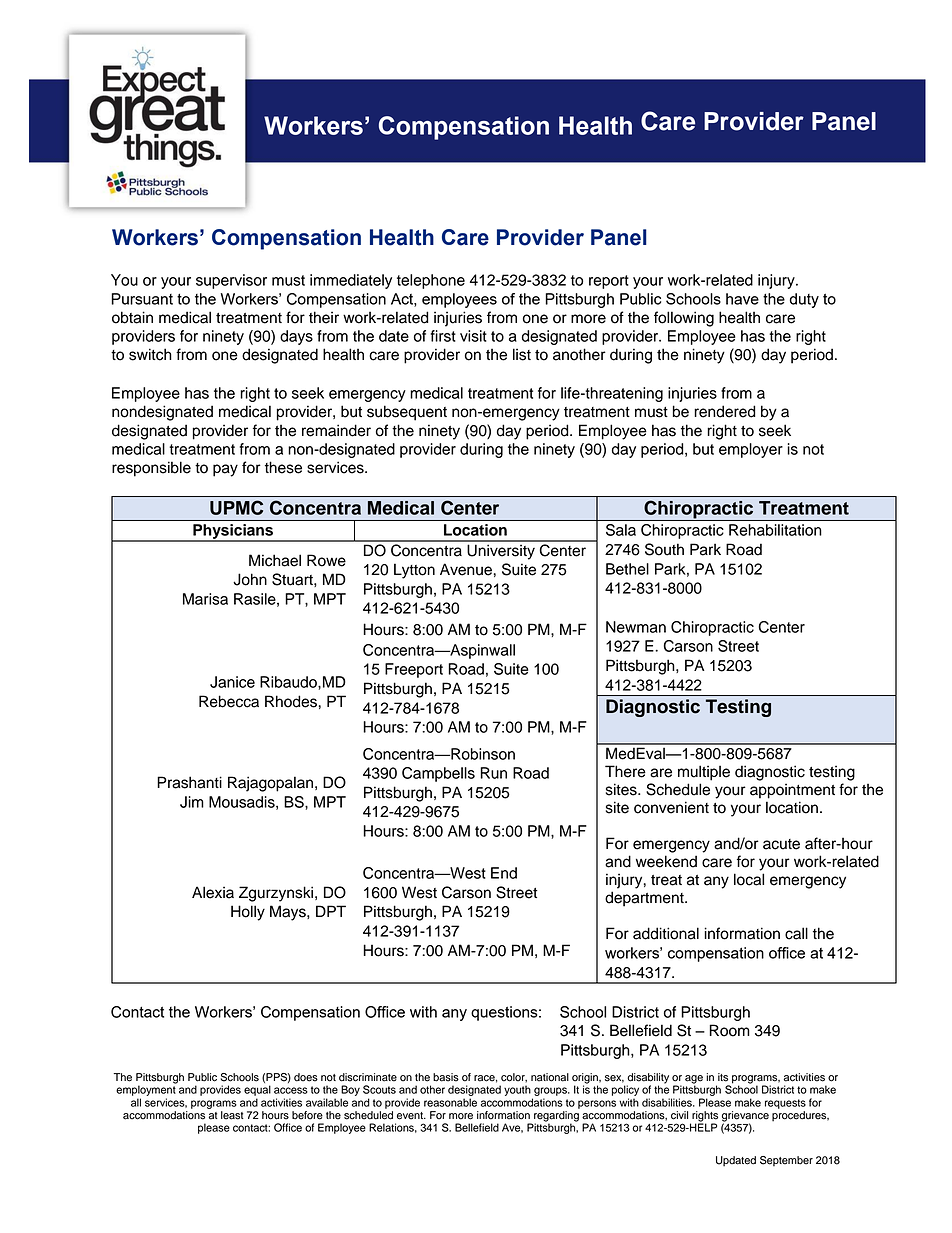 The width and height of the document is (952, 1233). I want to click on visit, so click(473, 336).
